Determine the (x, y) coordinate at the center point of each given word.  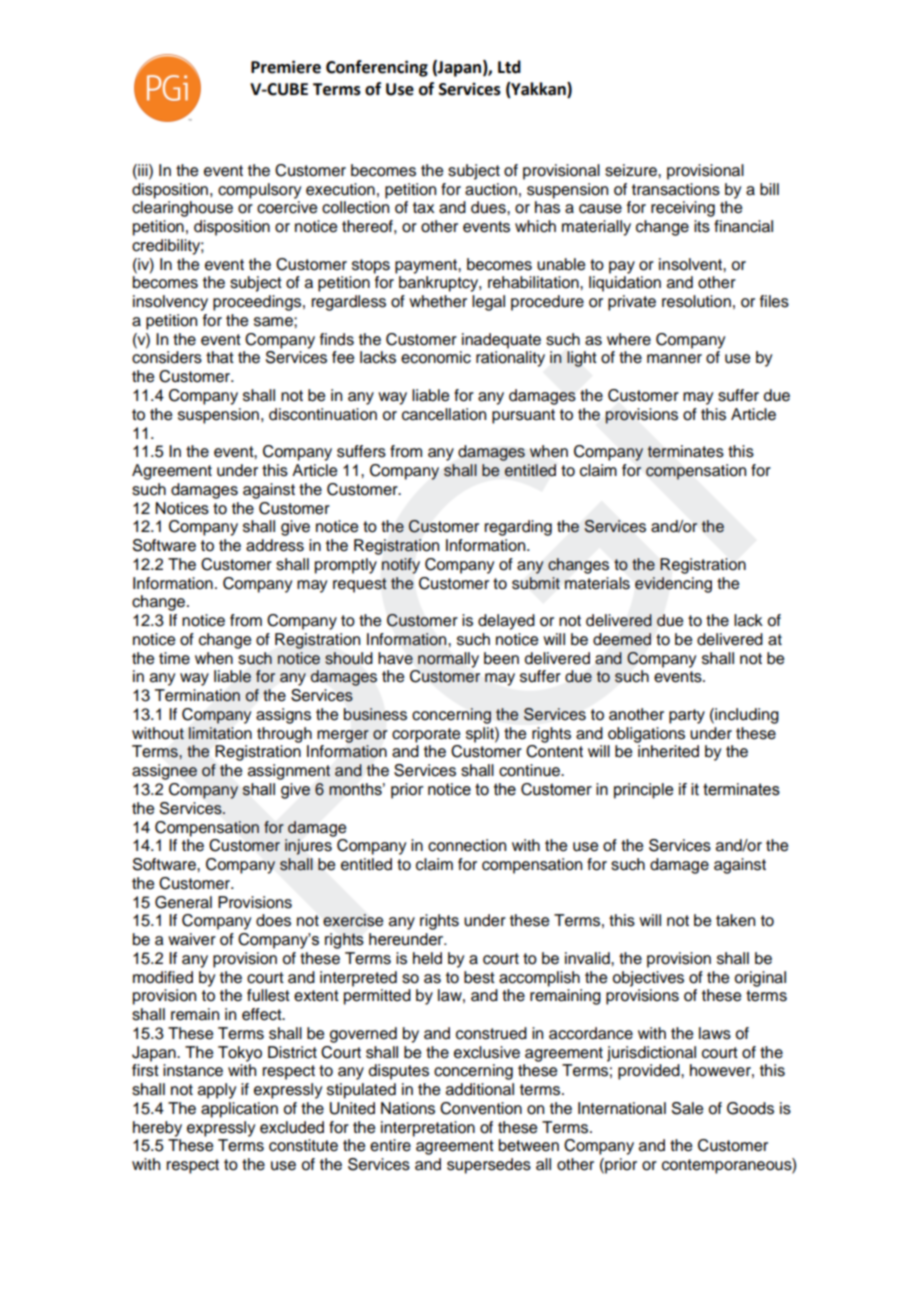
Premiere (286, 67)
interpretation (428, 1129)
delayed (506, 622)
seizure (632, 170)
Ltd (509, 67)
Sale (687, 1108)
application (239, 1110)
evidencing (673, 585)
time (174, 658)
